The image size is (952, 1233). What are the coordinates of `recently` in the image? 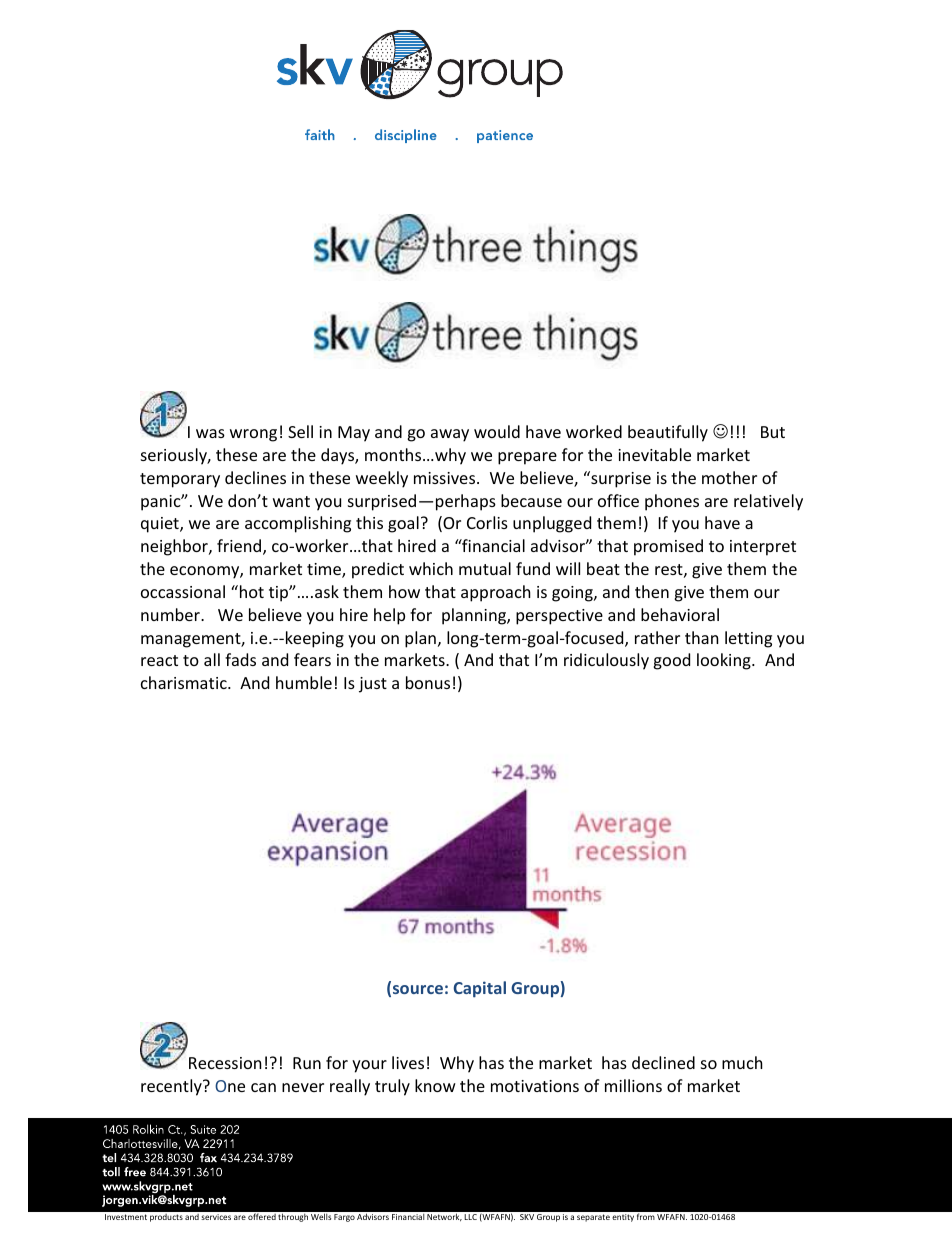 It's located at (172, 1087).
